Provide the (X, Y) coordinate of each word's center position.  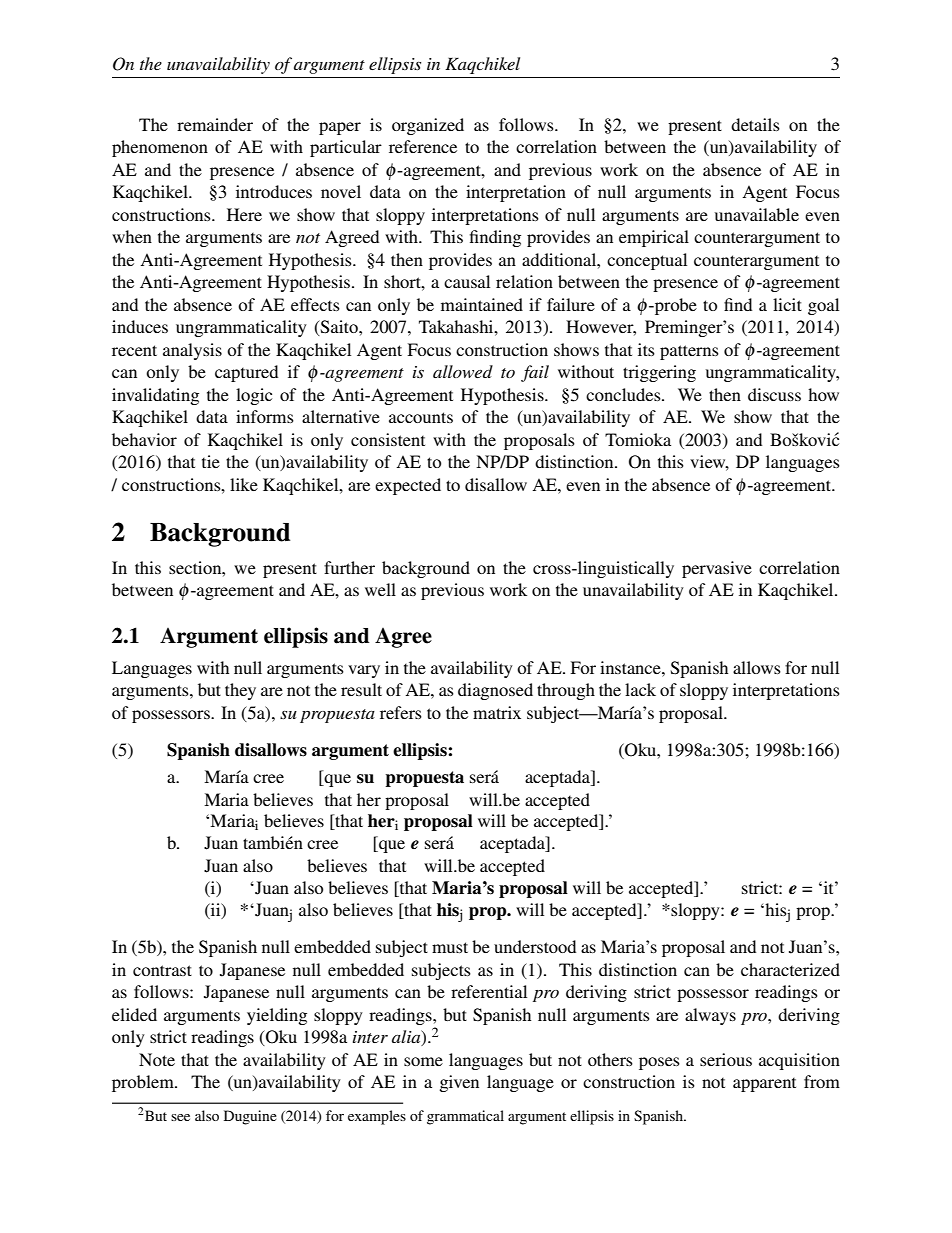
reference (423, 146)
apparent (764, 1085)
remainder (215, 124)
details (755, 124)
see (180, 1117)
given (459, 1083)
